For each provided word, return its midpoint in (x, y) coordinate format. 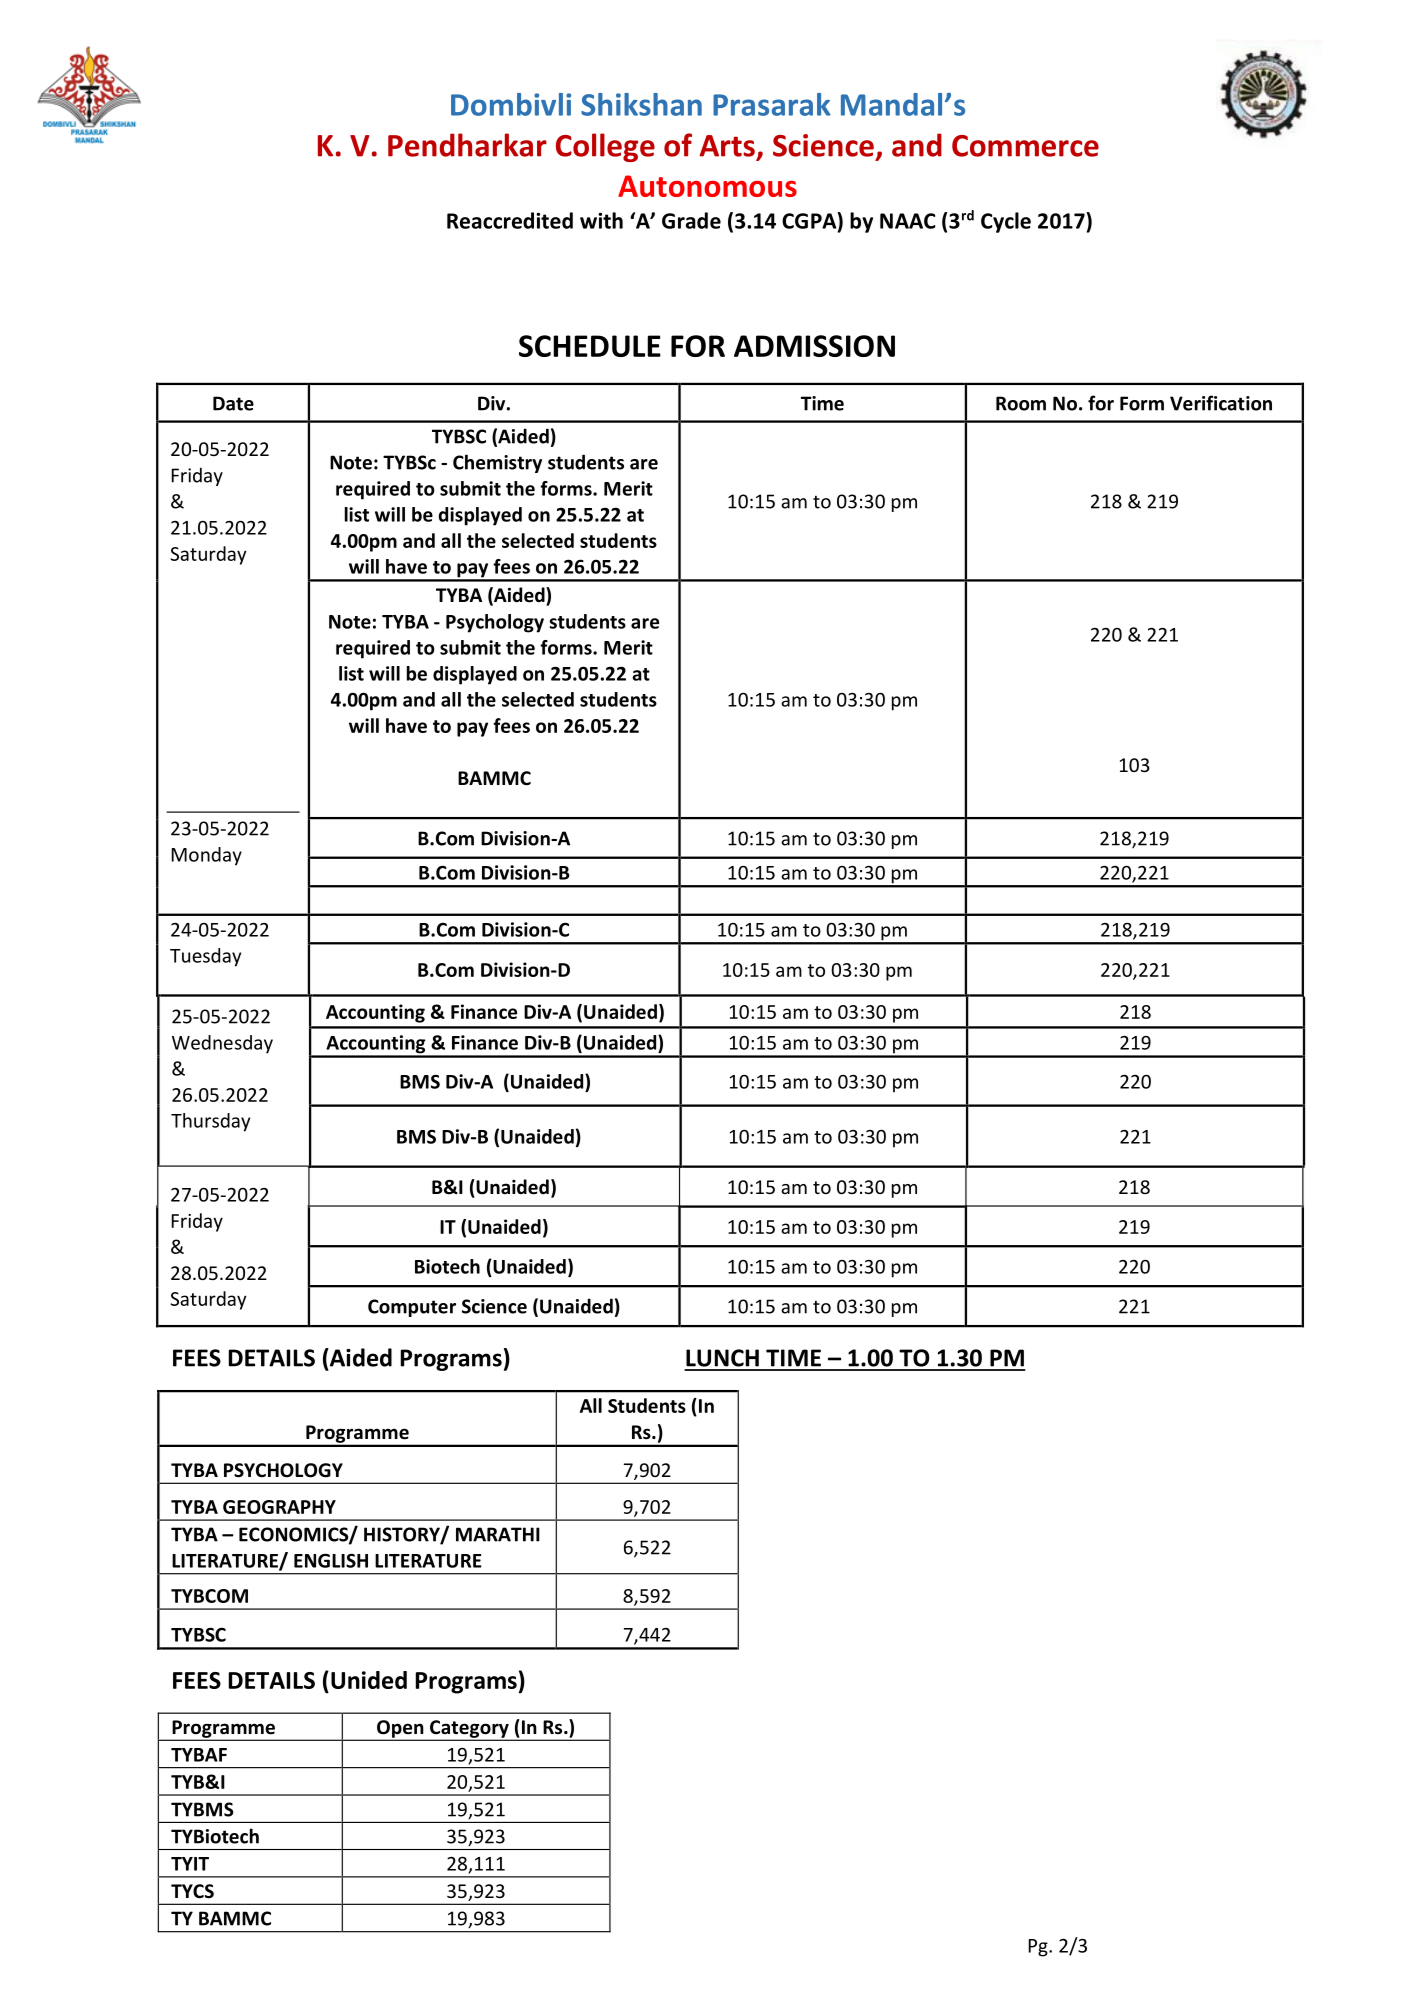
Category (469, 1730)
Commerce (1025, 146)
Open (400, 1730)
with (601, 220)
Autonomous (707, 186)
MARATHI (498, 1534)
